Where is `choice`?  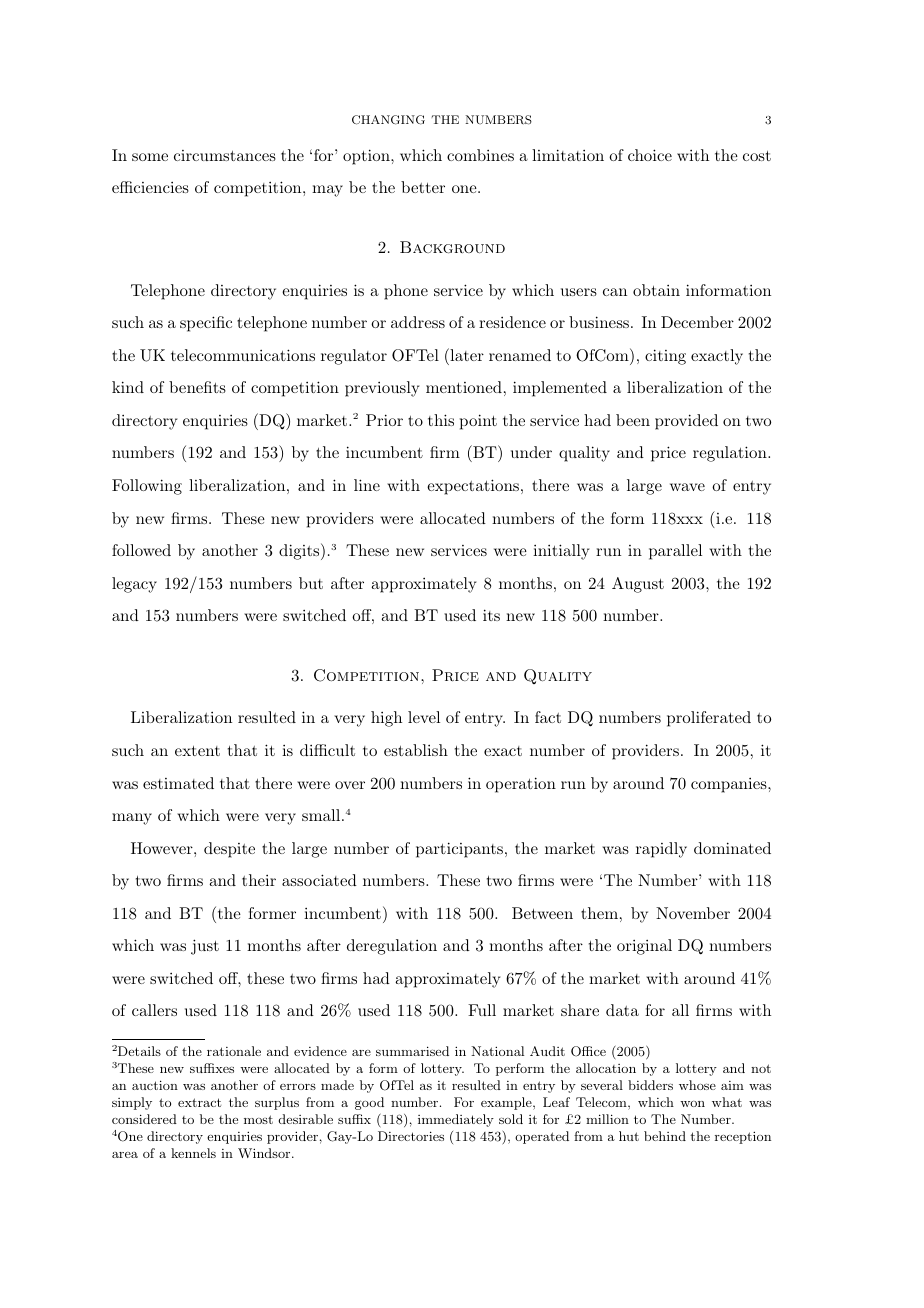
choice is located at coordinates (650, 155).
